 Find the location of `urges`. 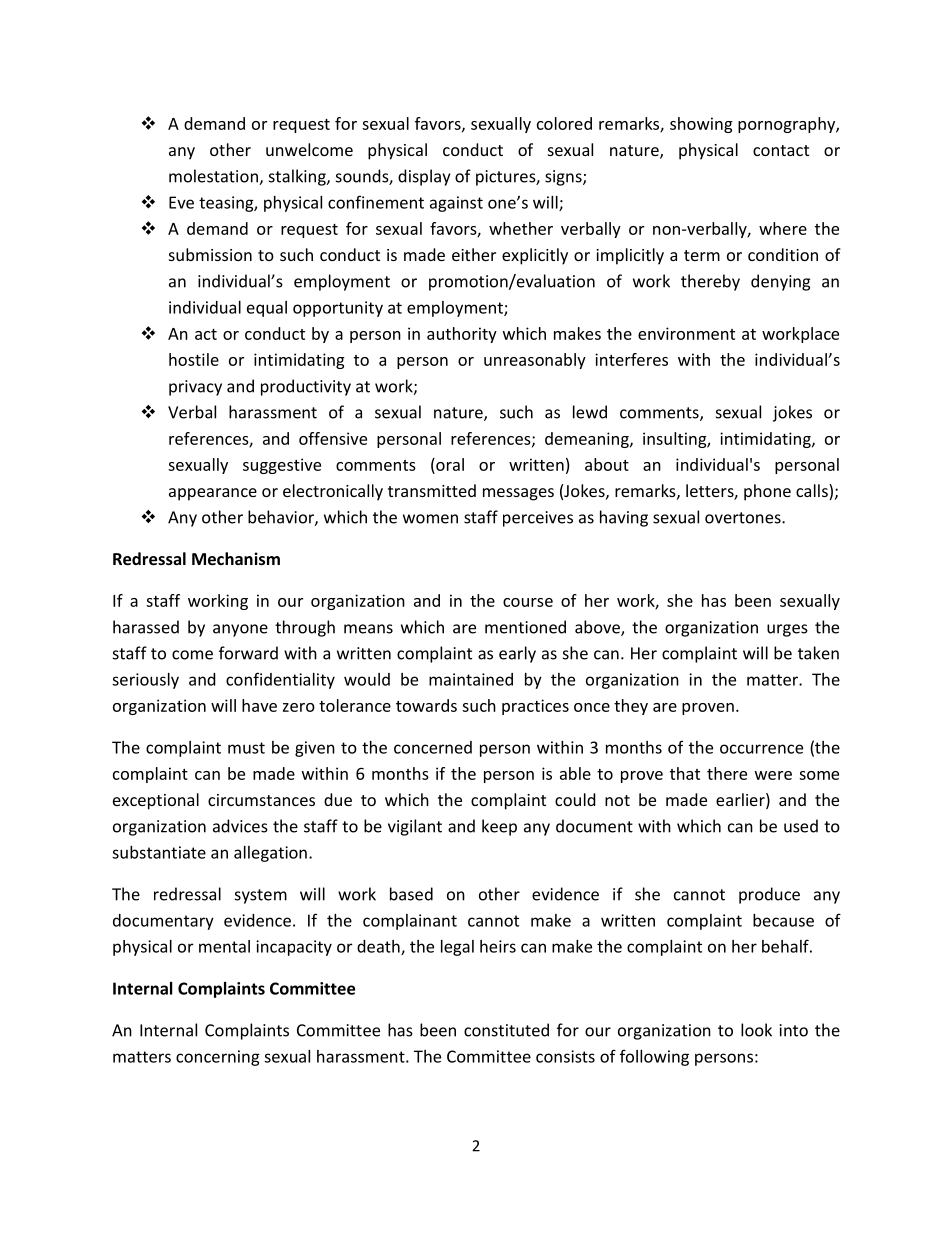

urges is located at coordinates (787, 630).
